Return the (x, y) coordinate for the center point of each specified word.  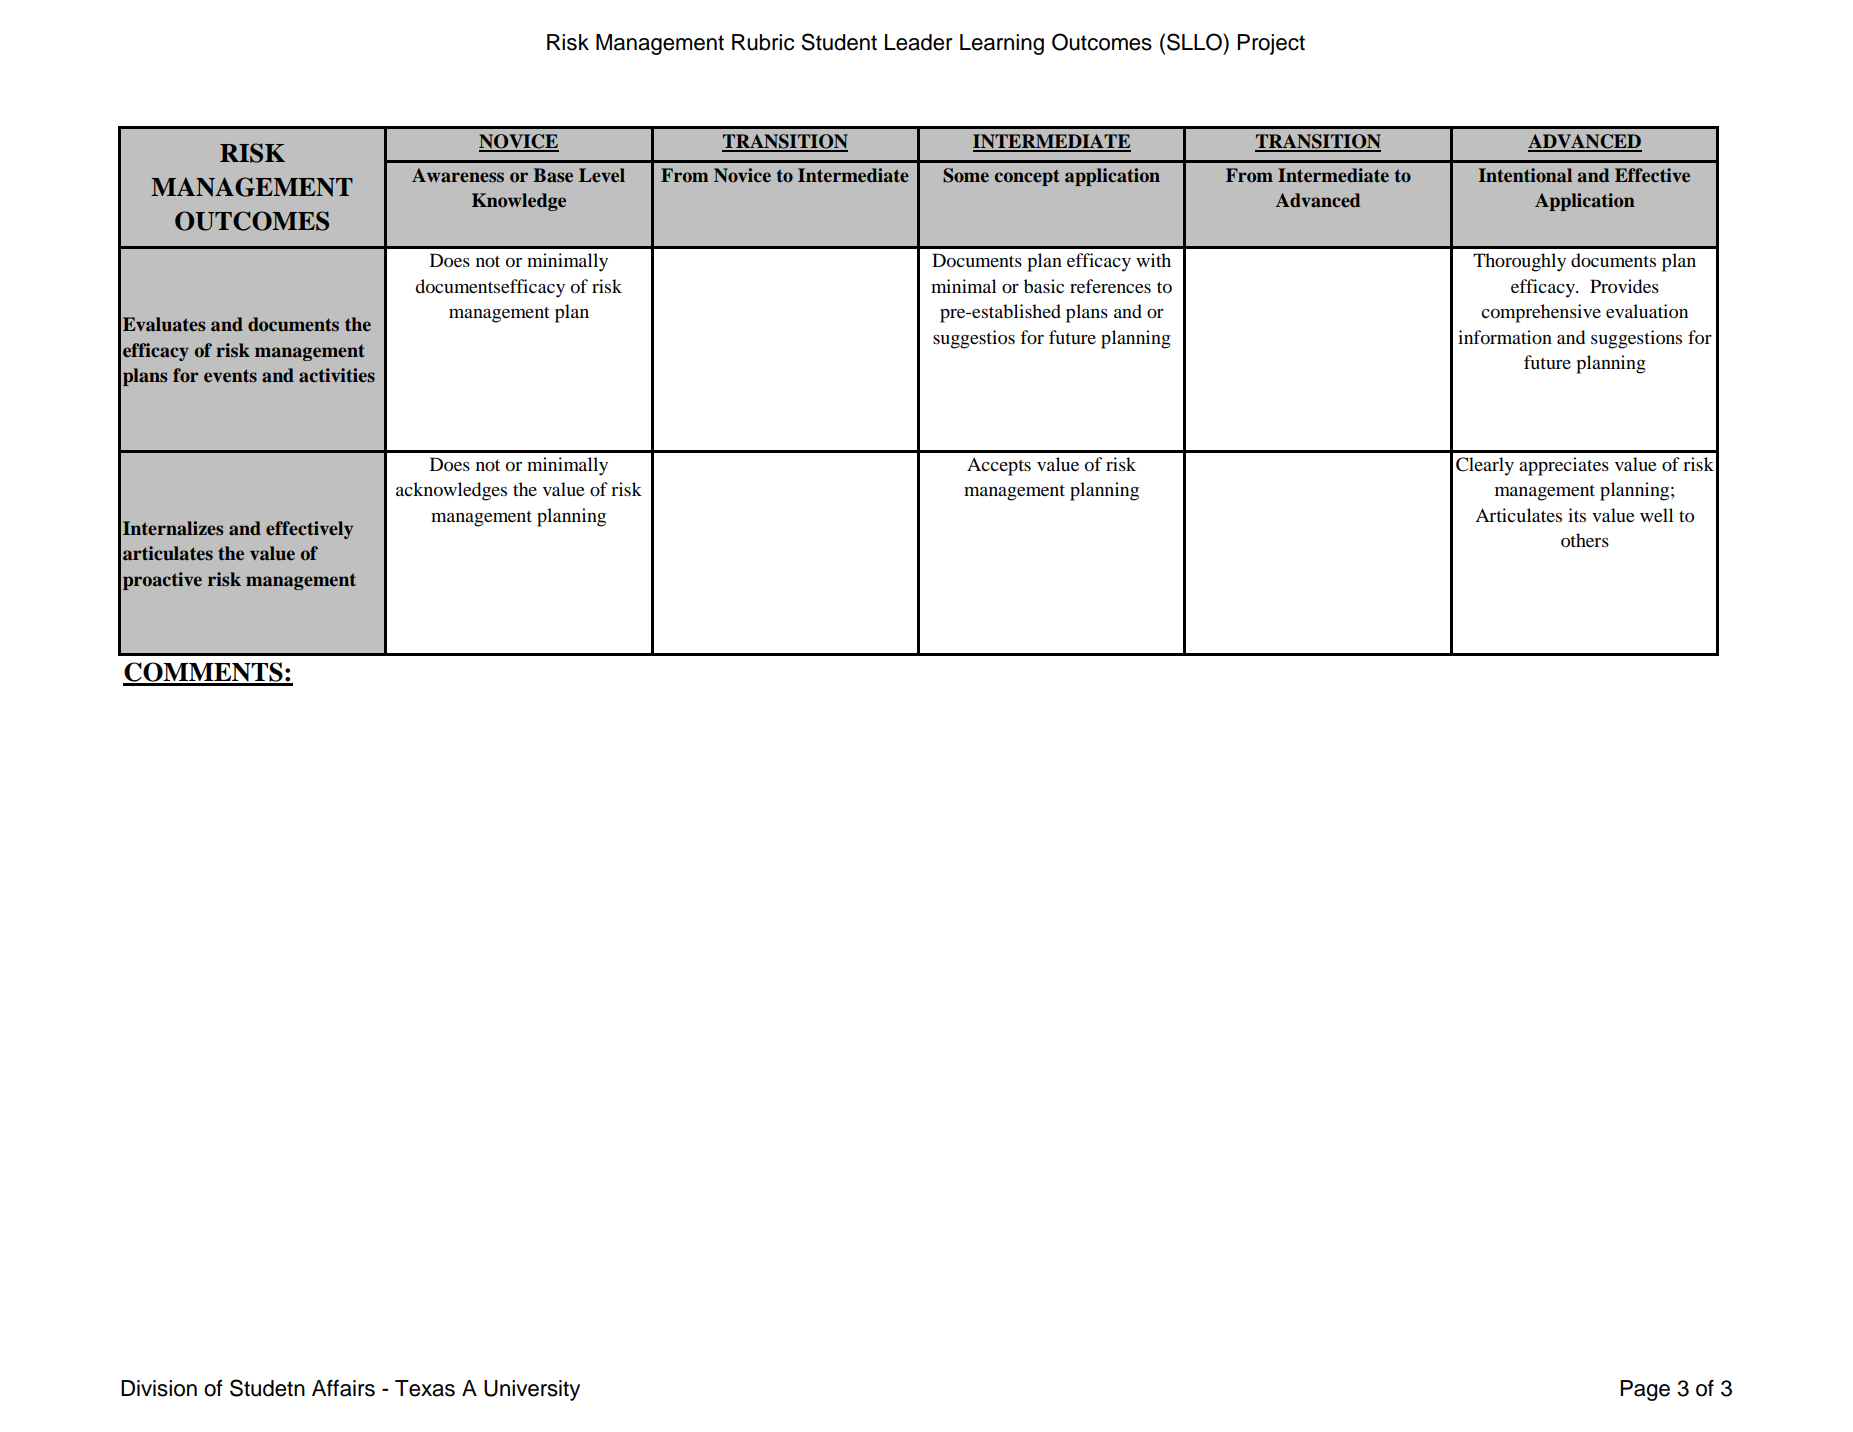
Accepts (999, 467)
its (1577, 515)
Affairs (343, 1388)
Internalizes (173, 528)
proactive (162, 581)
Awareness (458, 175)
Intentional (1525, 175)
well (1656, 515)
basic (1044, 286)
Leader (919, 42)
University (532, 1390)
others (1585, 540)
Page (1645, 1390)
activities (337, 375)
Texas (425, 1388)
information (1505, 337)
